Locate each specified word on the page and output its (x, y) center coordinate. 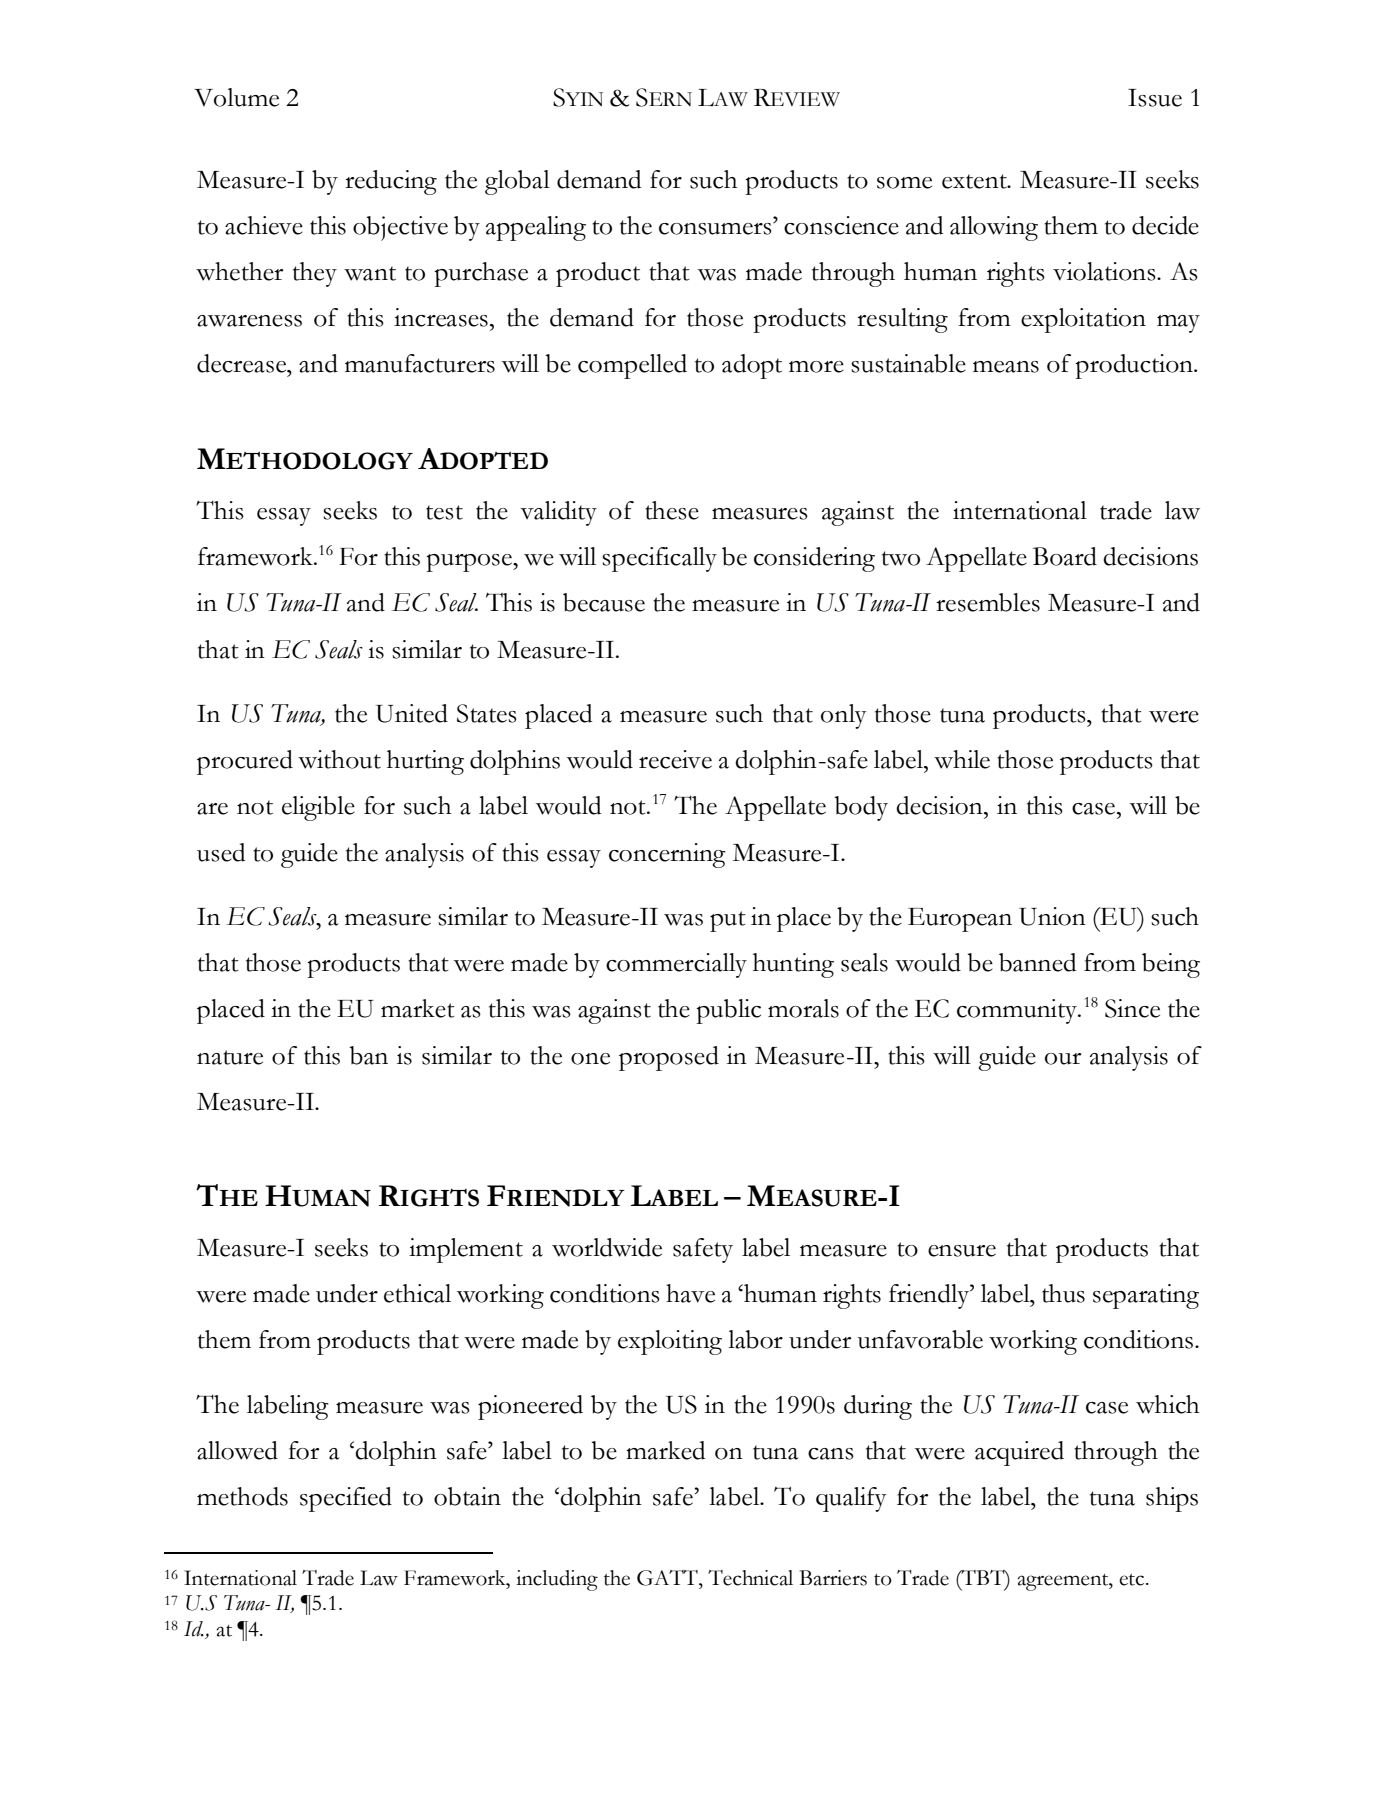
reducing (391, 182)
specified (346, 1499)
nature (230, 1057)
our (1063, 1059)
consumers (716, 228)
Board (1065, 556)
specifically (659, 559)
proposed (669, 1058)
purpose (470, 563)
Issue (1155, 98)
